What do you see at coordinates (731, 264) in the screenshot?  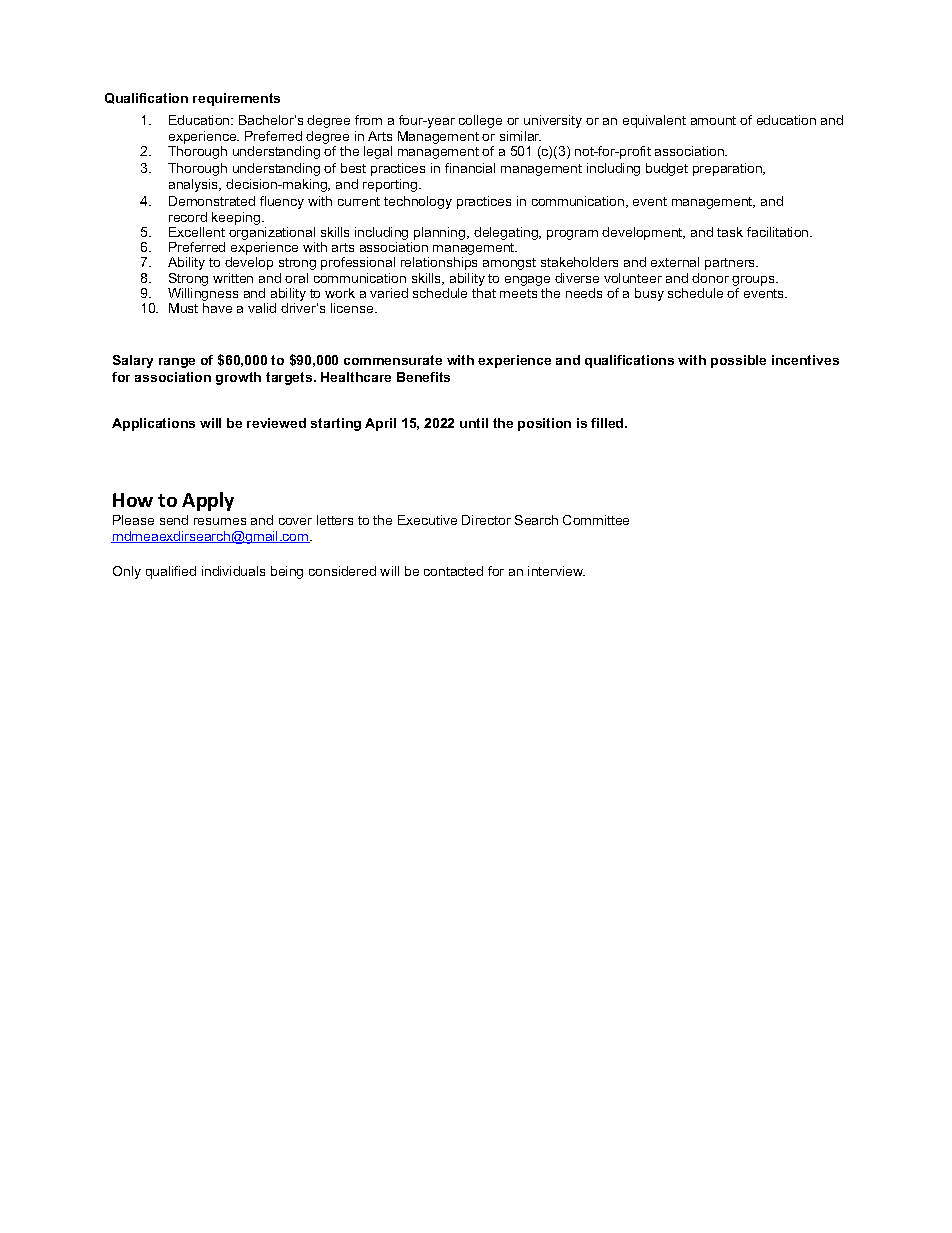 I see `partners` at bounding box center [731, 264].
